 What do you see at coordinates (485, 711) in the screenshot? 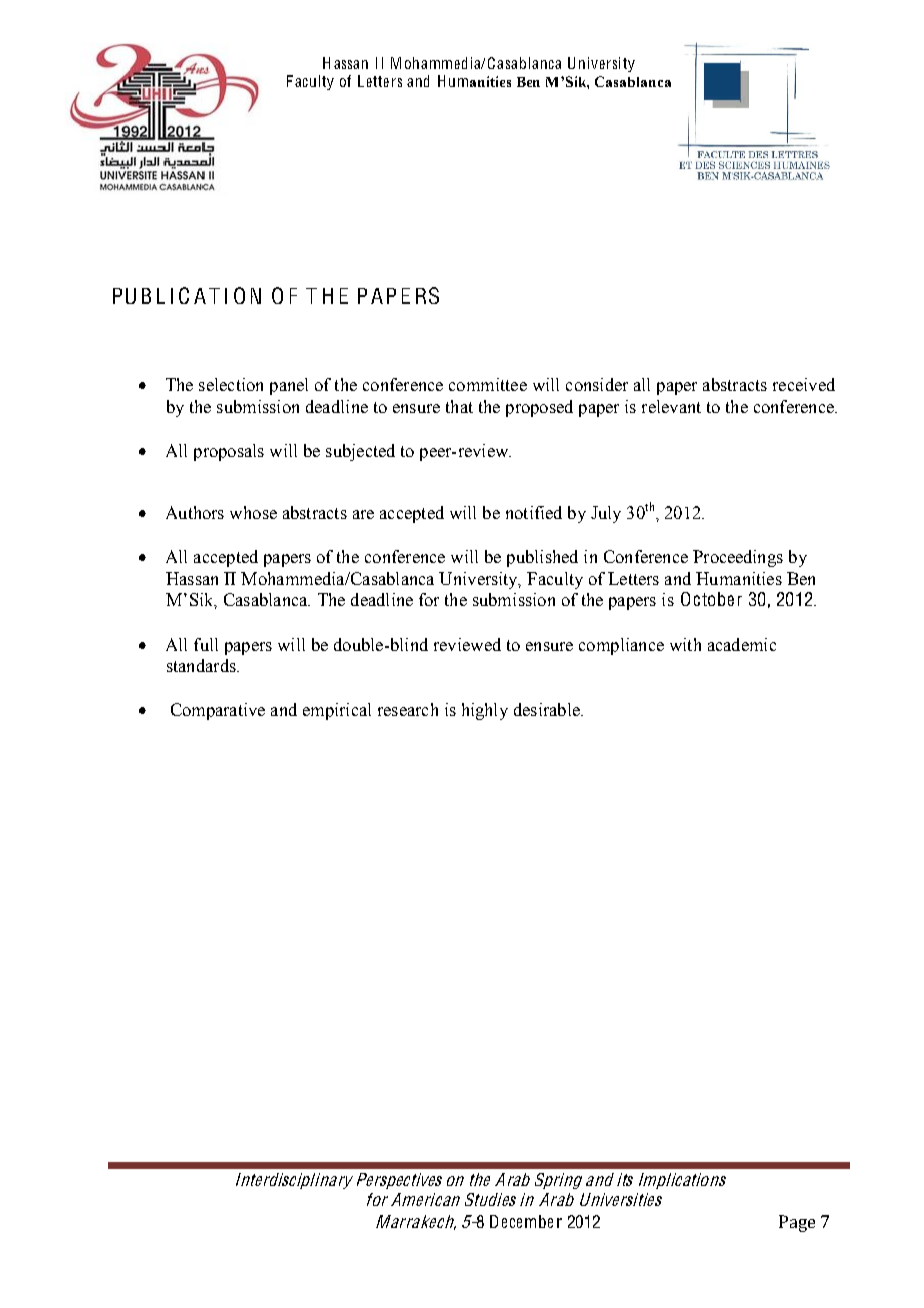
I see `highly` at bounding box center [485, 711].
